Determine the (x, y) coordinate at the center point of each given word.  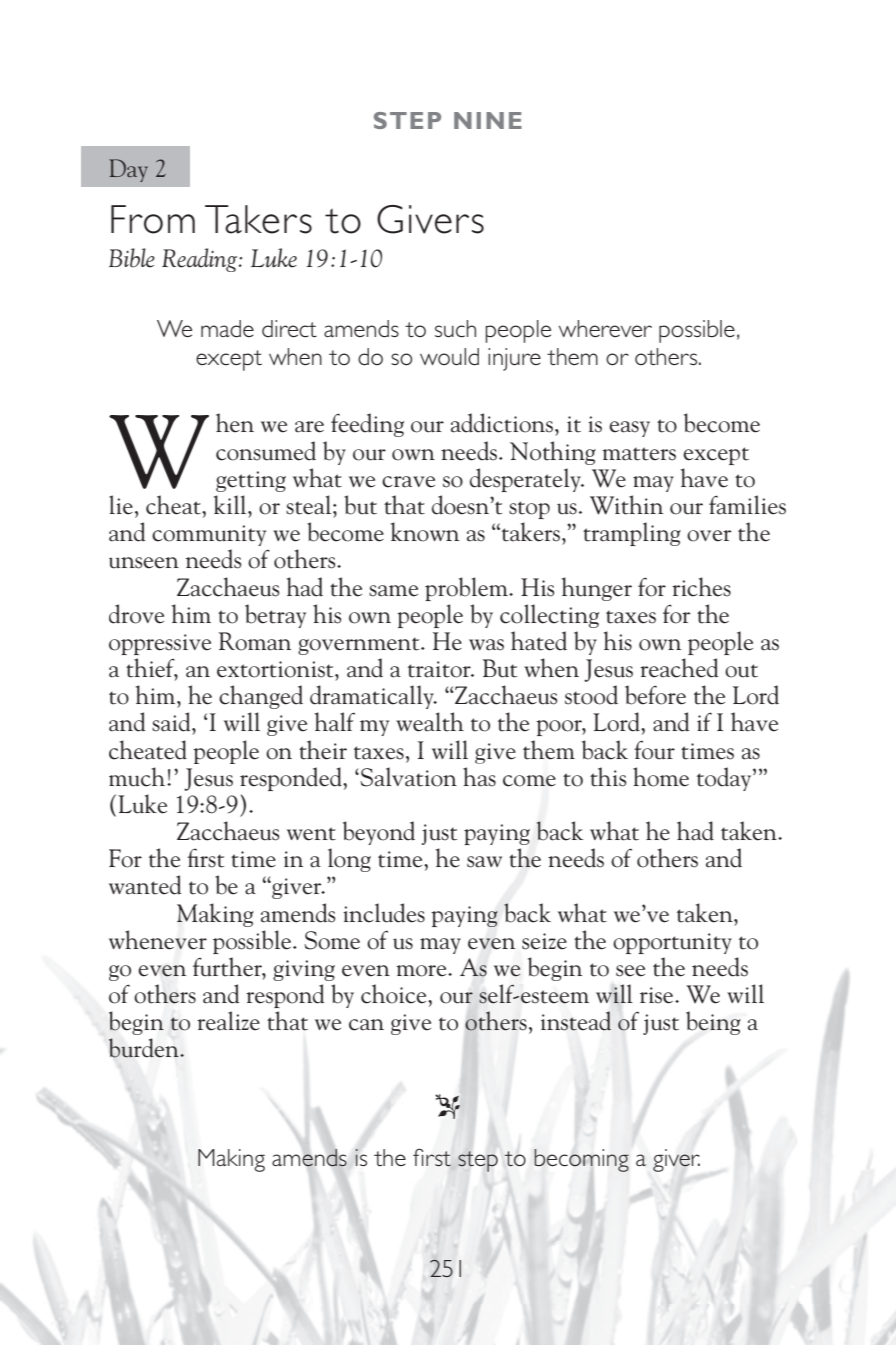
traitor (440, 669)
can (366, 1025)
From (153, 219)
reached (679, 668)
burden (145, 1048)
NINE (488, 120)
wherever (605, 328)
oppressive (160, 644)
